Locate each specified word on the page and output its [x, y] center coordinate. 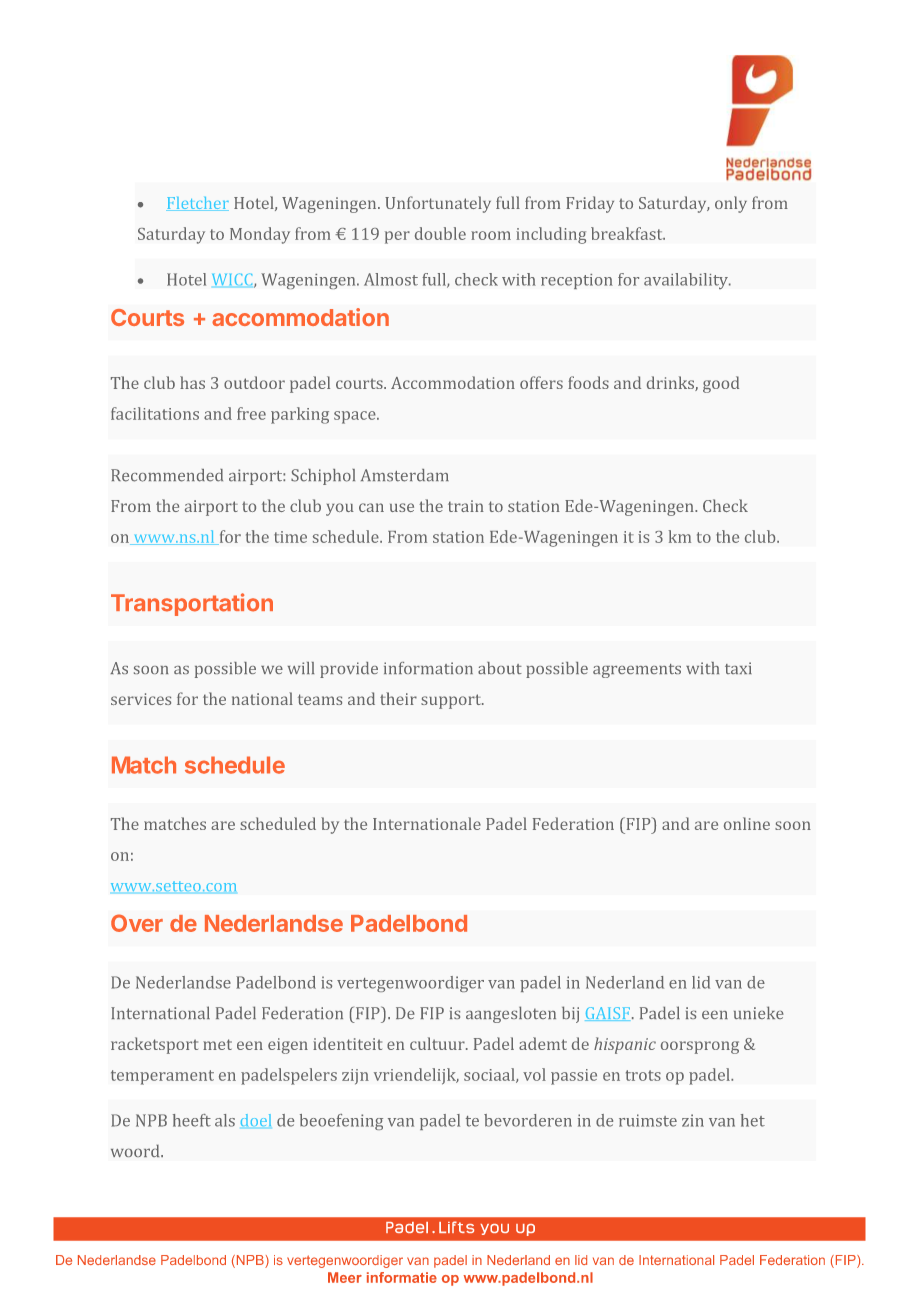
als [225, 1120]
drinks [671, 383]
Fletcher [197, 204]
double [440, 233]
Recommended [167, 475]
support [452, 701]
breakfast [628, 233]
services [141, 699]
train [466, 506]
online [747, 823]
